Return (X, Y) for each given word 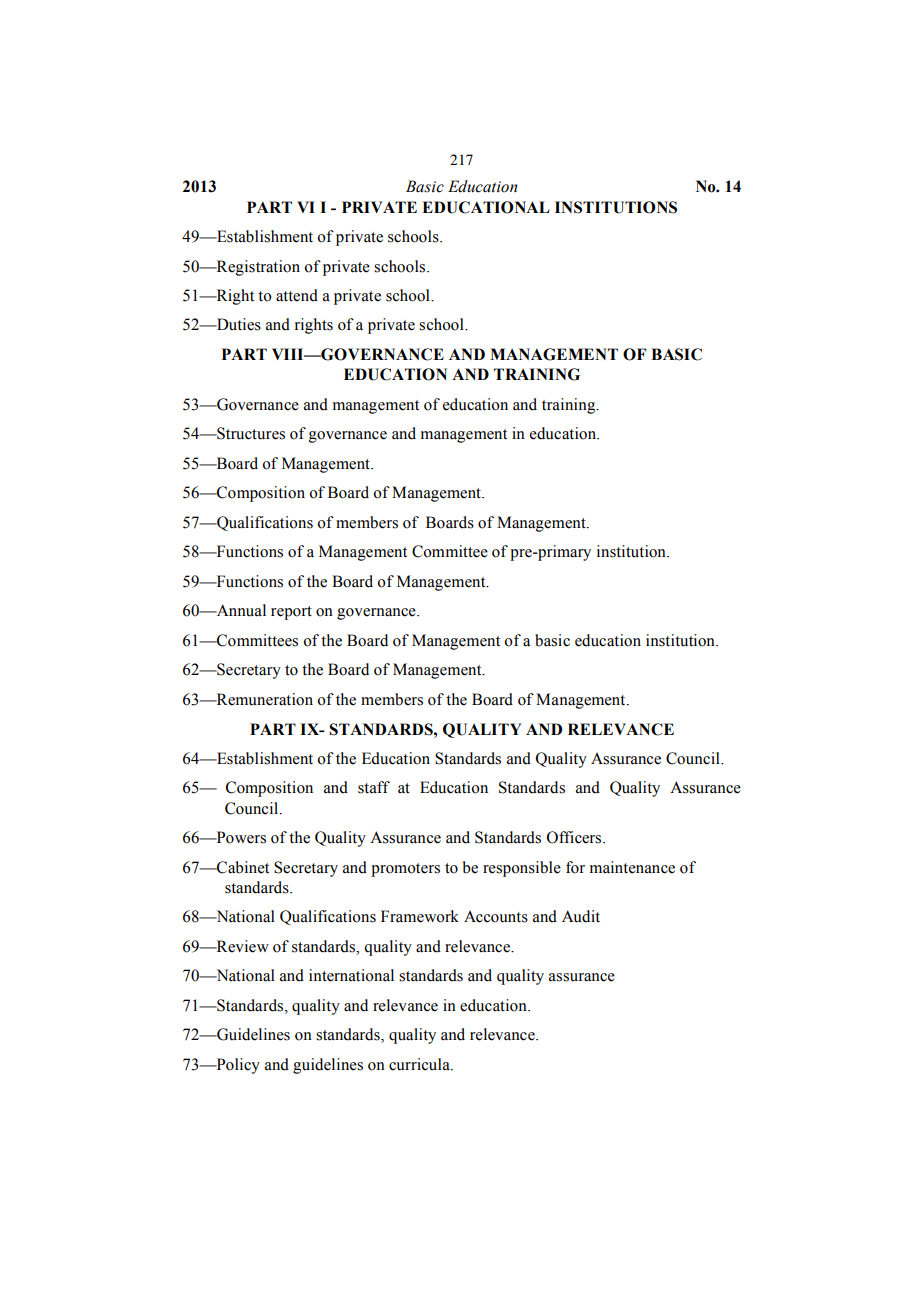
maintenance (632, 867)
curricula (420, 1064)
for (575, 867)
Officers (575, 837)
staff (374, 787)
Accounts (496, 917)
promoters (405, 870)
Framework (420, 916)
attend (297, 295)
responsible (522, 869)
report (291, 613)
